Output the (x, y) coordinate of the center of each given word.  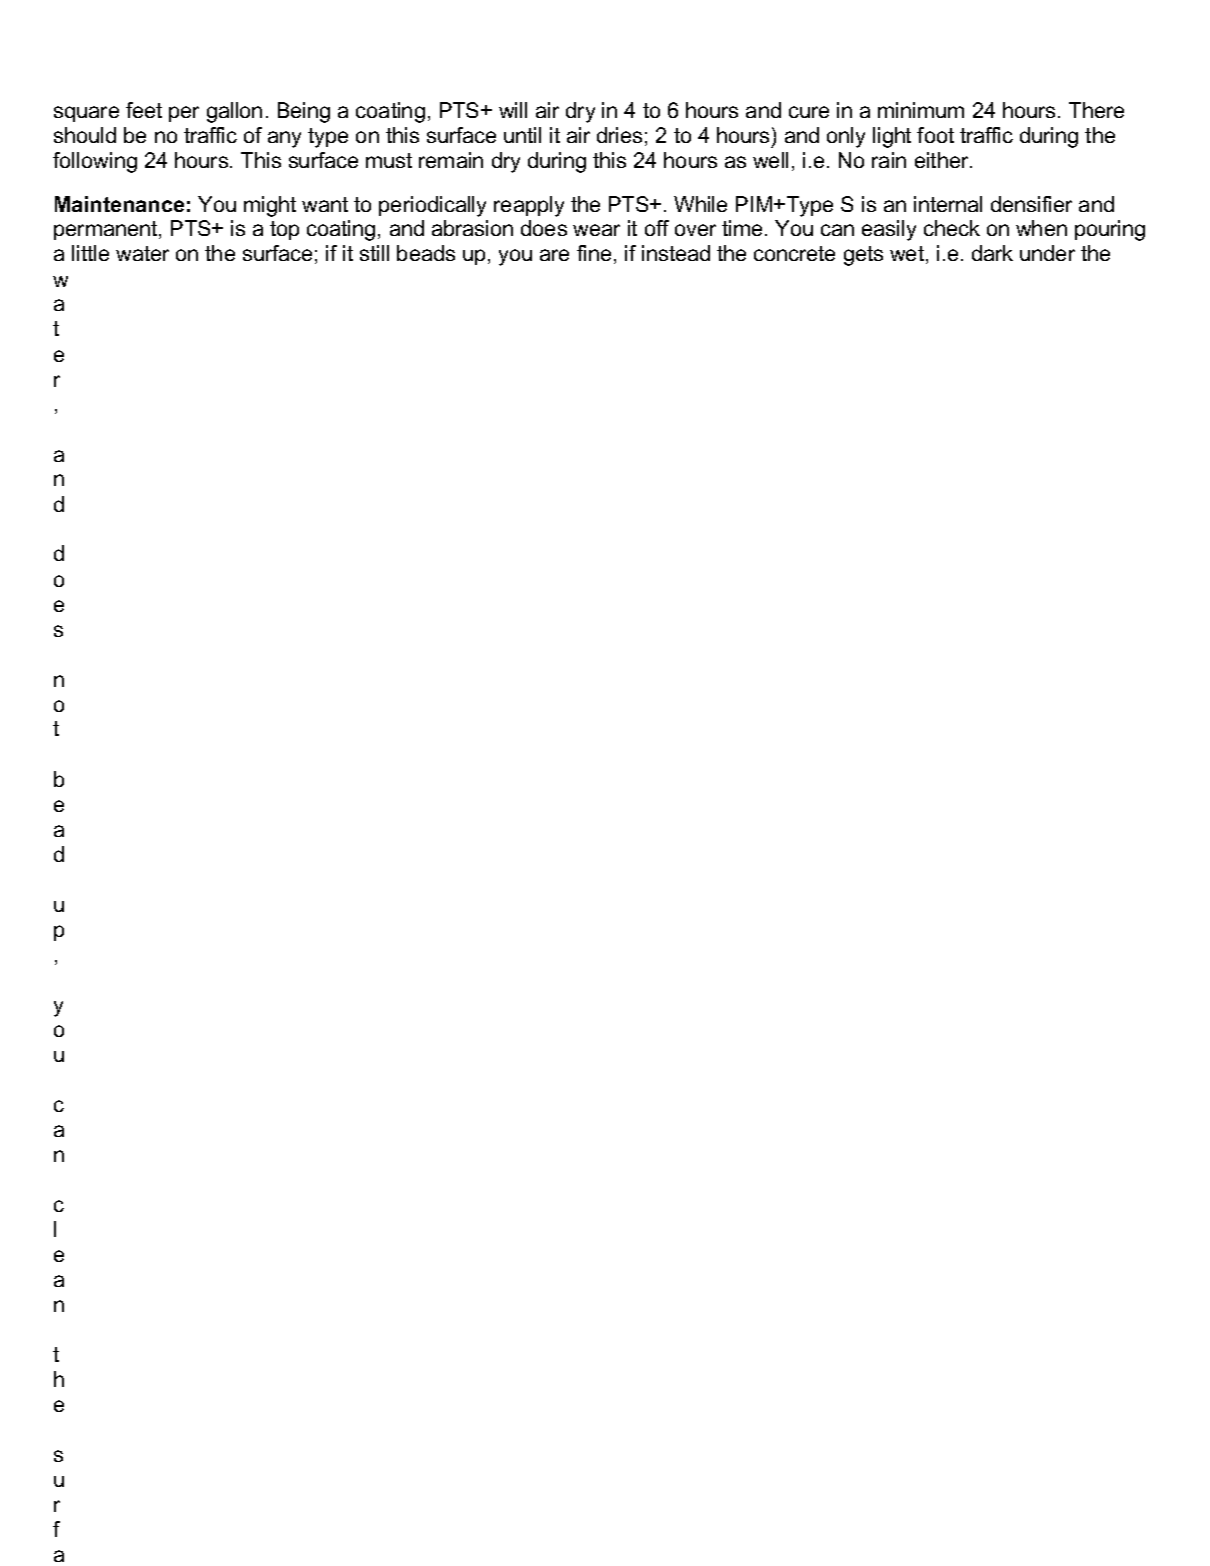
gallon (234, 112)
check (952, 228)
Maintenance (119, 204)
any (284, 139)
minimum (921, 110)
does (544, 228)
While (700, 204)
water (142, 253)
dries (619, 135)
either (943, 160)
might (270, 206)
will (513, 110)
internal (948, 204)
